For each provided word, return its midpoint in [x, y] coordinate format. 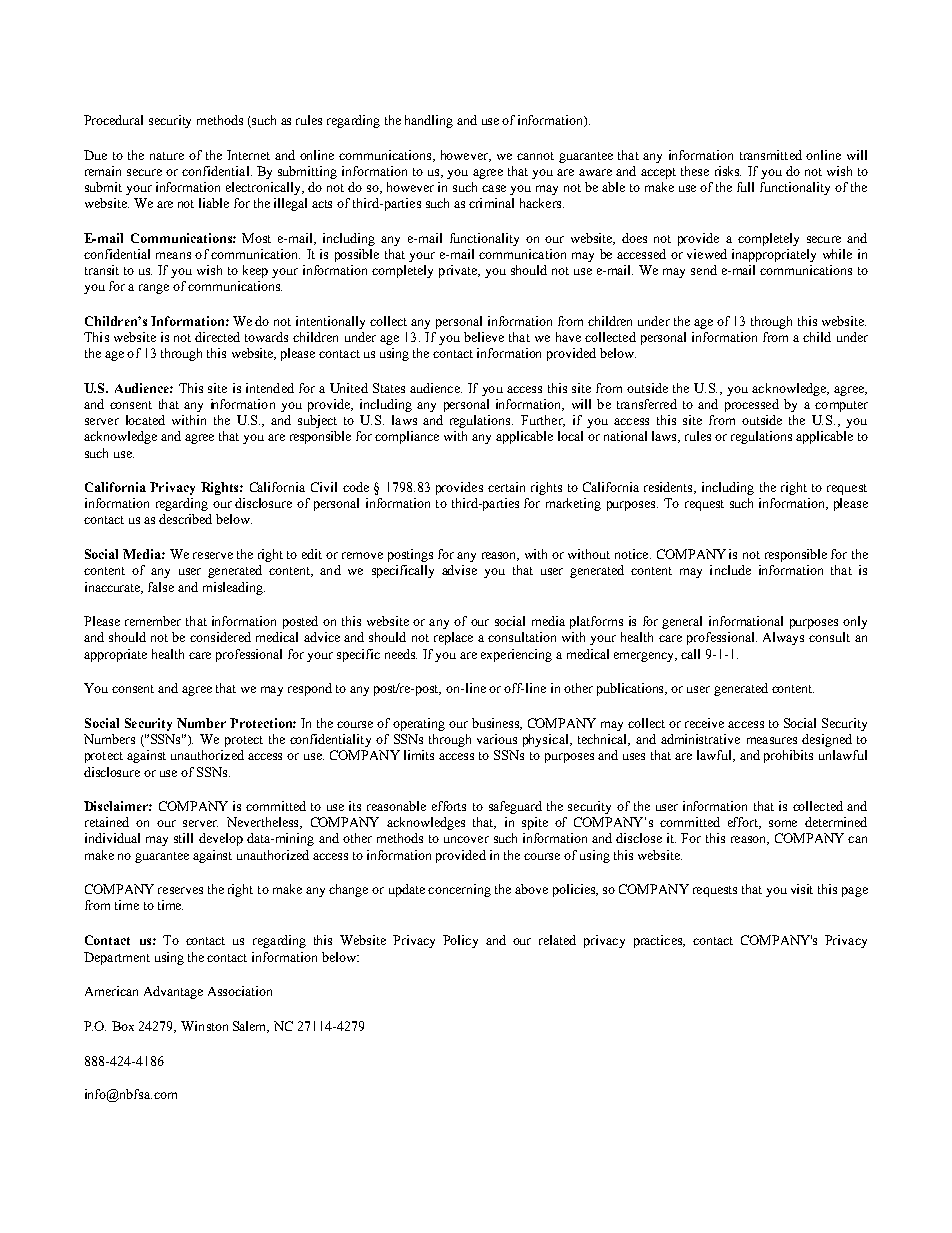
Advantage [173, 992]
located [145, 420]
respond [310, 689]
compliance [407, 437]
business [496, 724]
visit [802, 889]
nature [167, 156]
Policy [460, 941]
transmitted [771, 155]
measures [772, 740]
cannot [535, 156]
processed [752, 405]
